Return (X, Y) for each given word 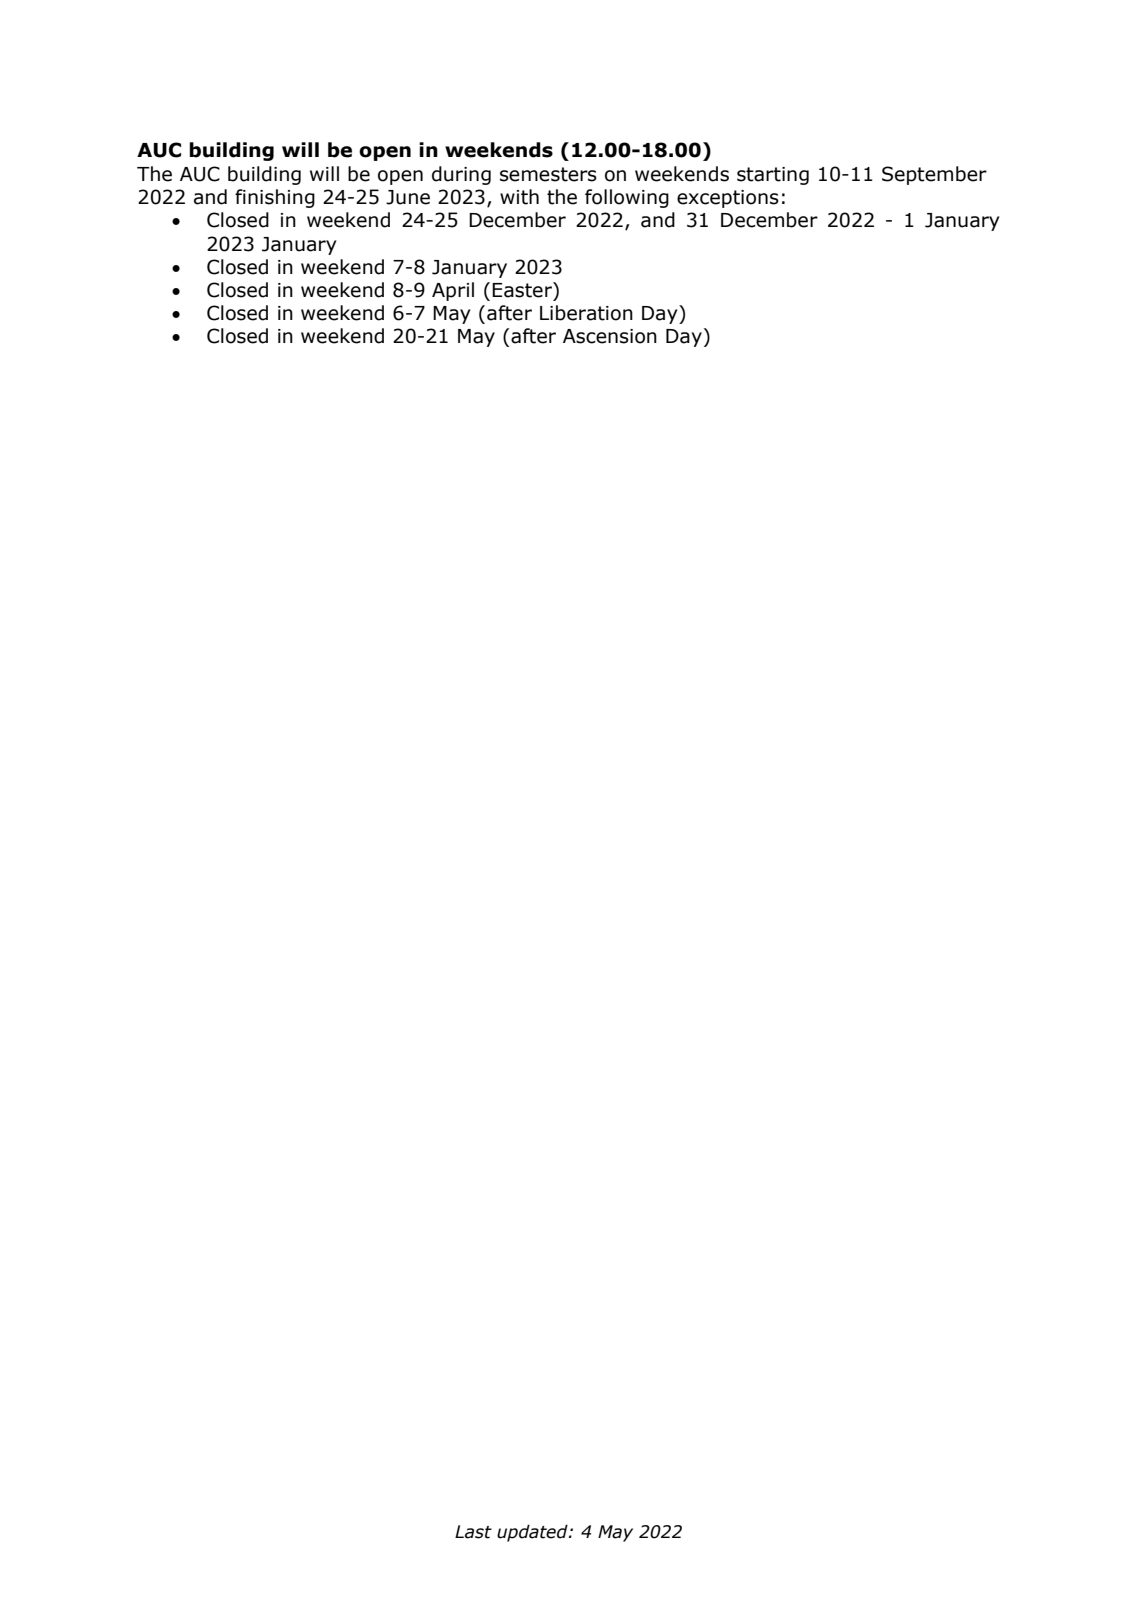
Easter (523, 290)
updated (533, 1533)
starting (773, 176)
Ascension (610, 336)
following (627, 198)
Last (473, 1532)
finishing (275, 198)
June (408, 197)
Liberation (586, 313)
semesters (548, 174)
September (934, 175)
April (453, 291)
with (519, 197)
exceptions (728, 199)
